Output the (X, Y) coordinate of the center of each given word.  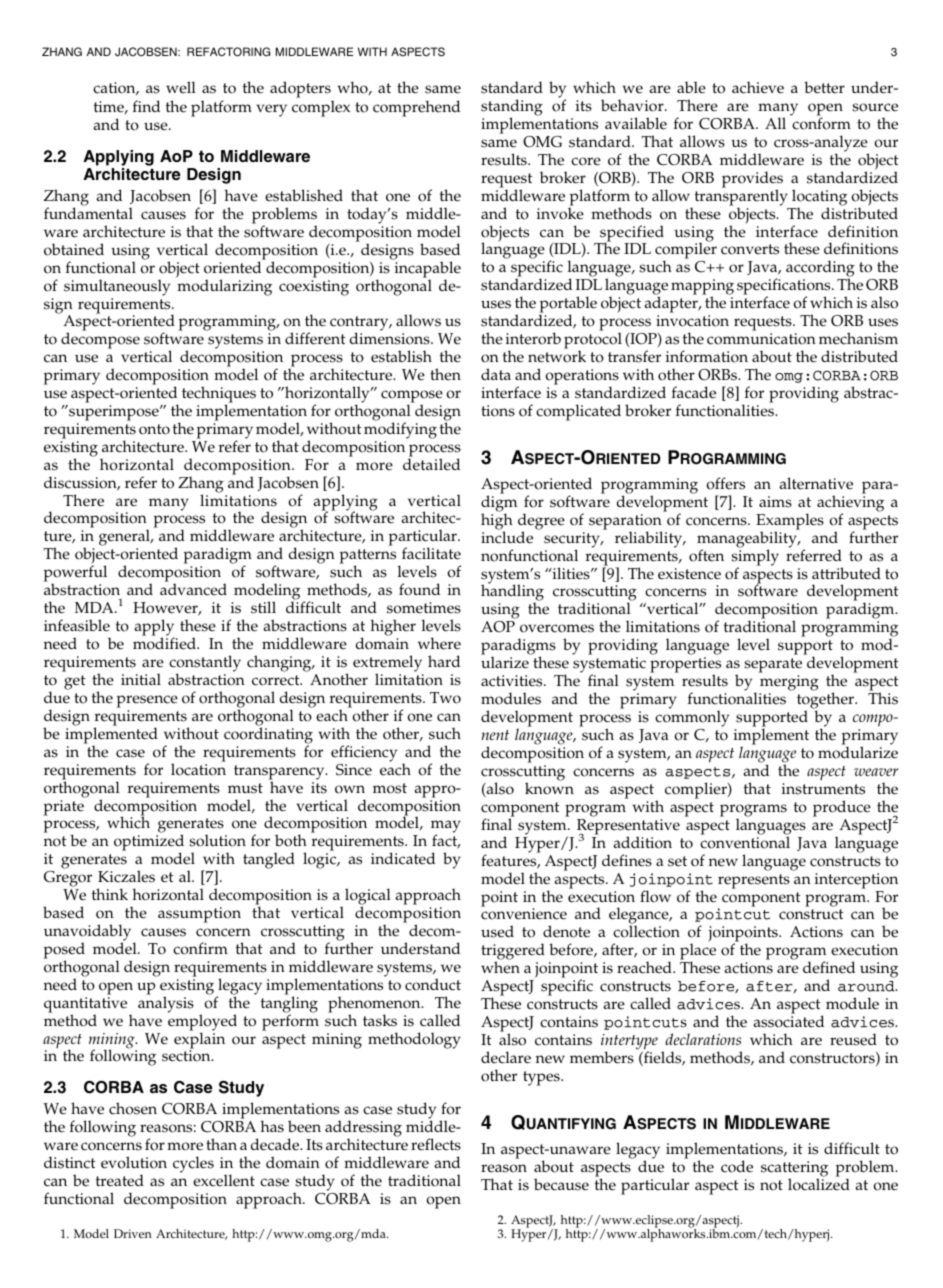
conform (820, 122)
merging (789, 684)
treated (120, 1180)
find (146, 106)
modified (165, 643)
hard (444, 661)
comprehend (416, 108)
